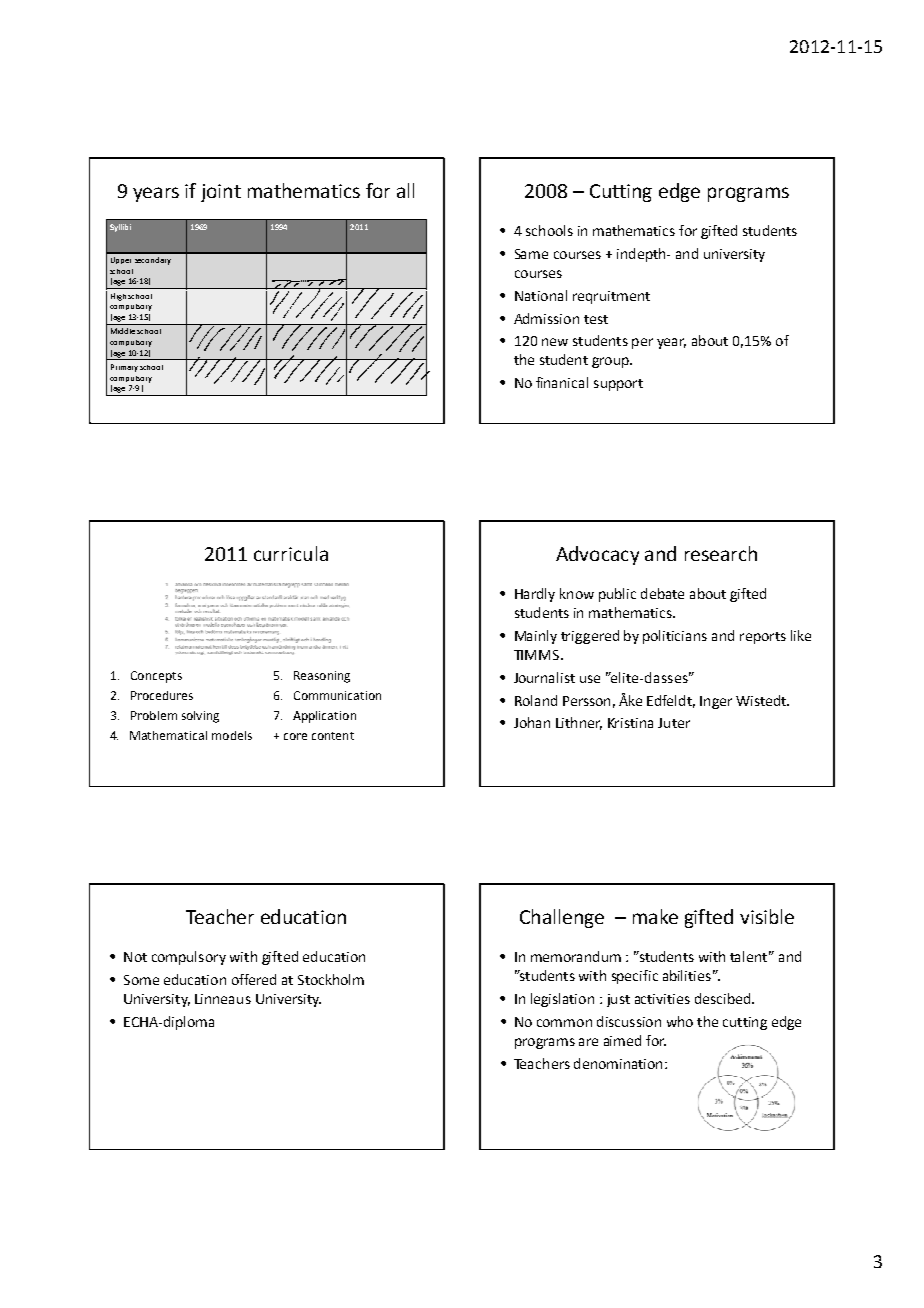 The image size is (924, 1308). Describe the element at coordinates (596, 319) in the image. I see `test` at that location.
